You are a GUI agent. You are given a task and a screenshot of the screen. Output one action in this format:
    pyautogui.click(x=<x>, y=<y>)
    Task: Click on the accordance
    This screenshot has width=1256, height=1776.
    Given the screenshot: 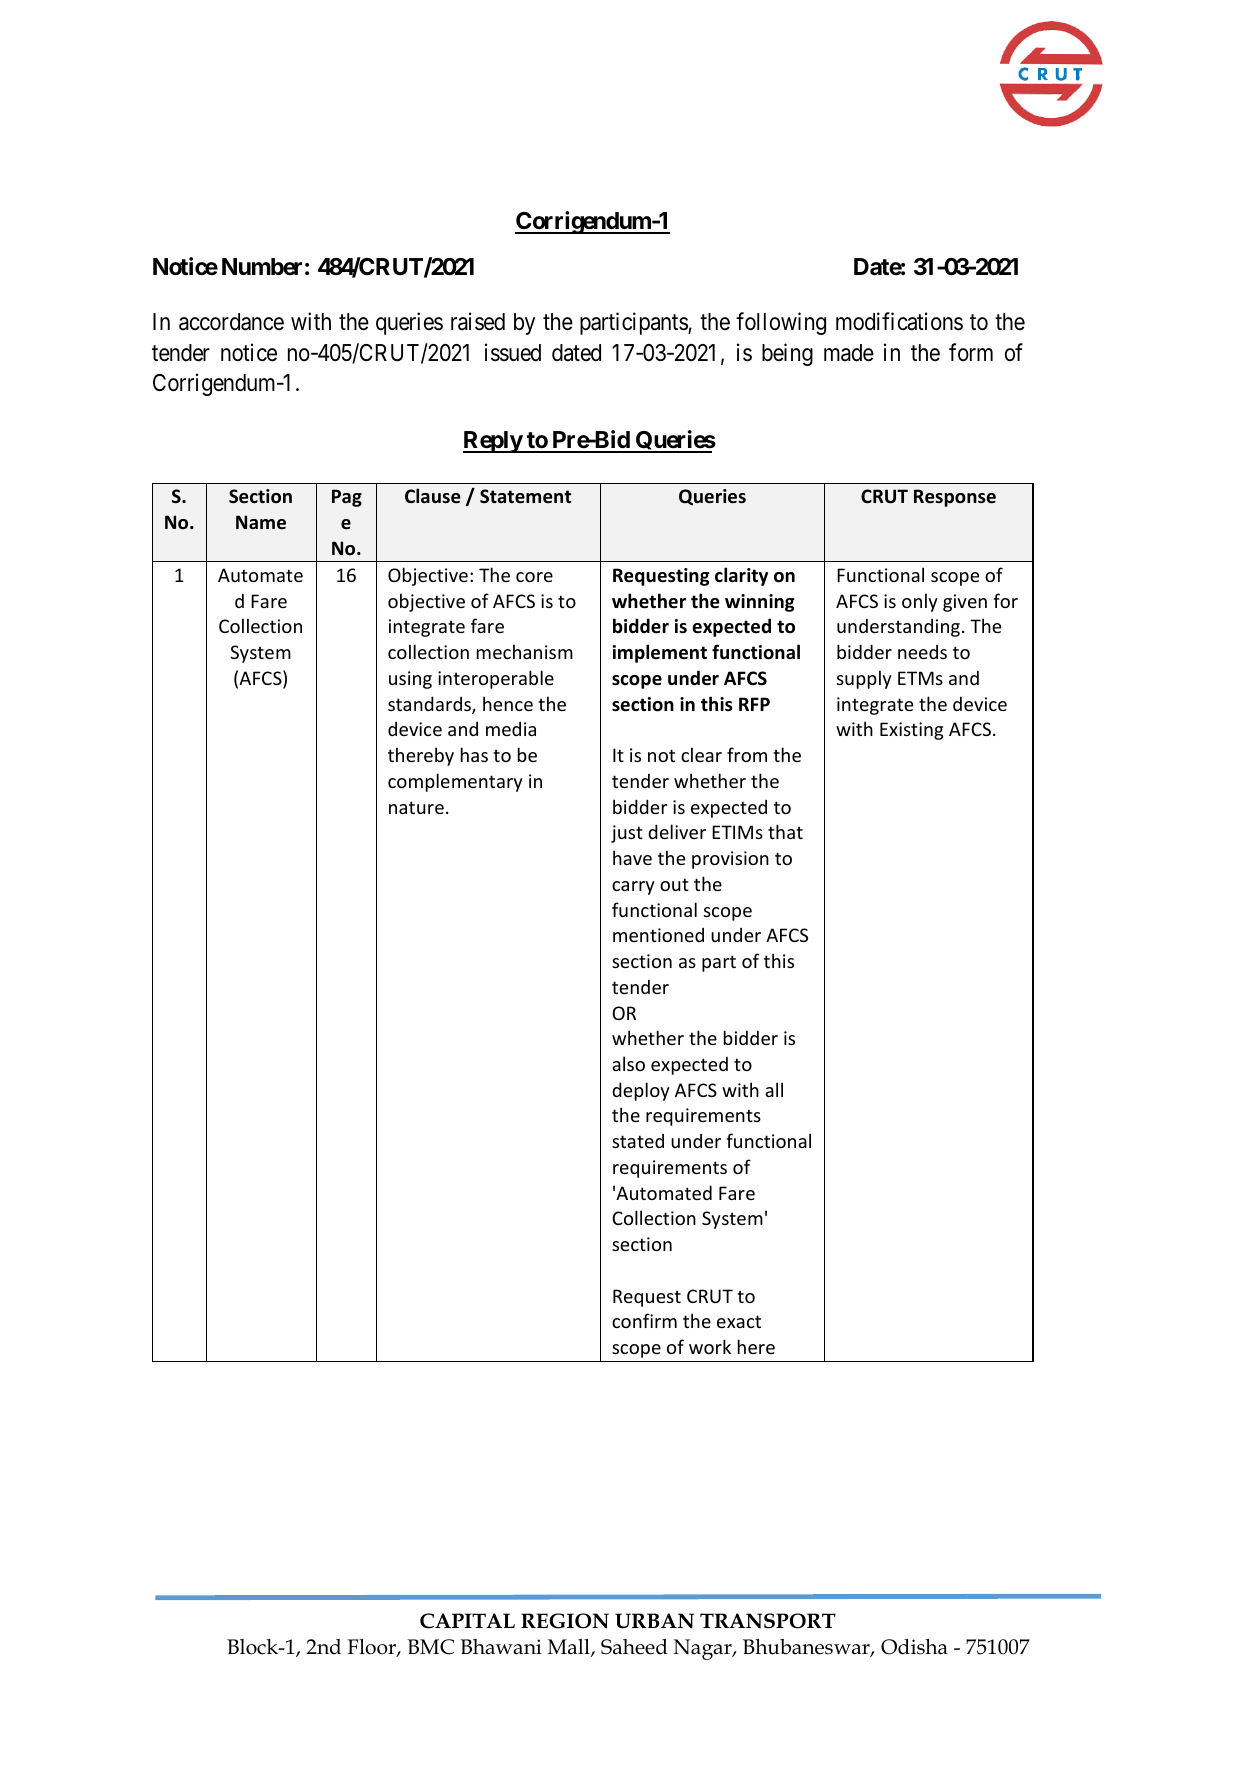 What is the action you would take?
    pyautogui.click(x=231, y=322)
